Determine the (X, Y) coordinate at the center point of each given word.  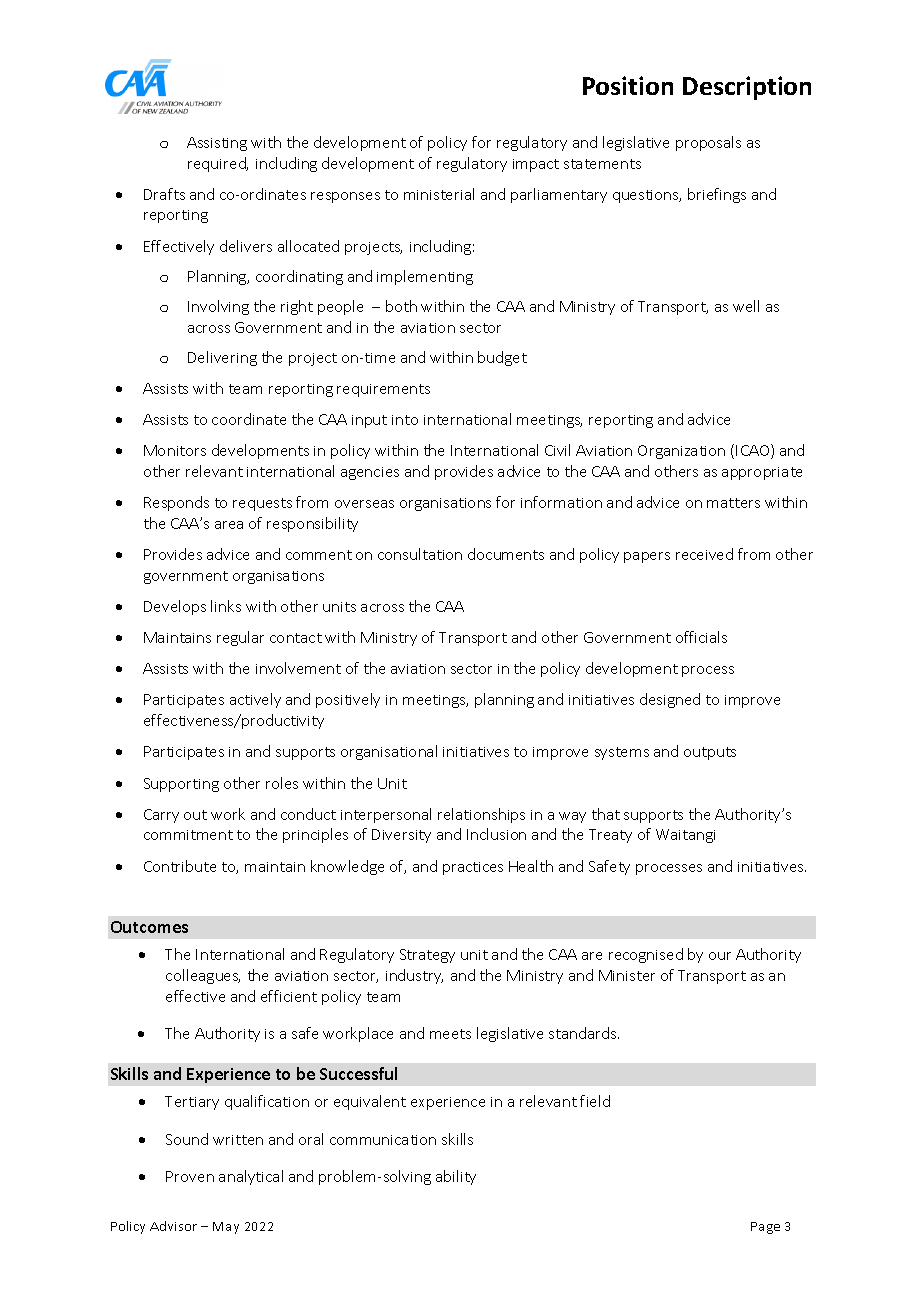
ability (456, 1177)
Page (765, 1228)
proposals (708, 143)
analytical (251, 1177)
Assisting (217, 144)
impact (536, 165)
